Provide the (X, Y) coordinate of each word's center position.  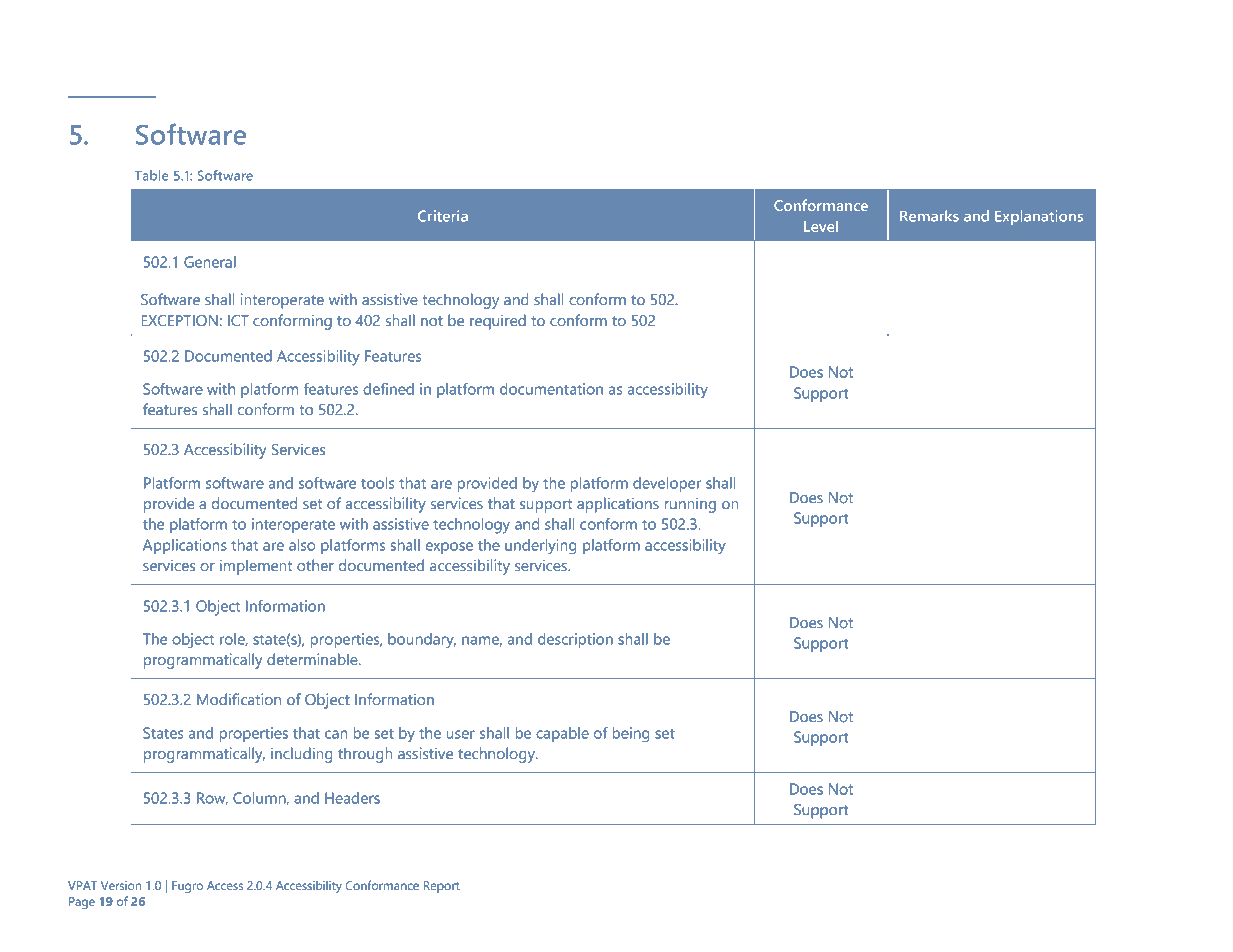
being (631, 734)
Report (442, 887)
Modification (239, 699)
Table (151, 175)
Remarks (929, 216)
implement (256, 567)
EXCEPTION (179, 321)
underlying (541, 546)
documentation (551, 389)
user (460, 734)
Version (121, 885)
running (690, 505)
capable (562, 734)
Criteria (443, 216)
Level (821, 226)
